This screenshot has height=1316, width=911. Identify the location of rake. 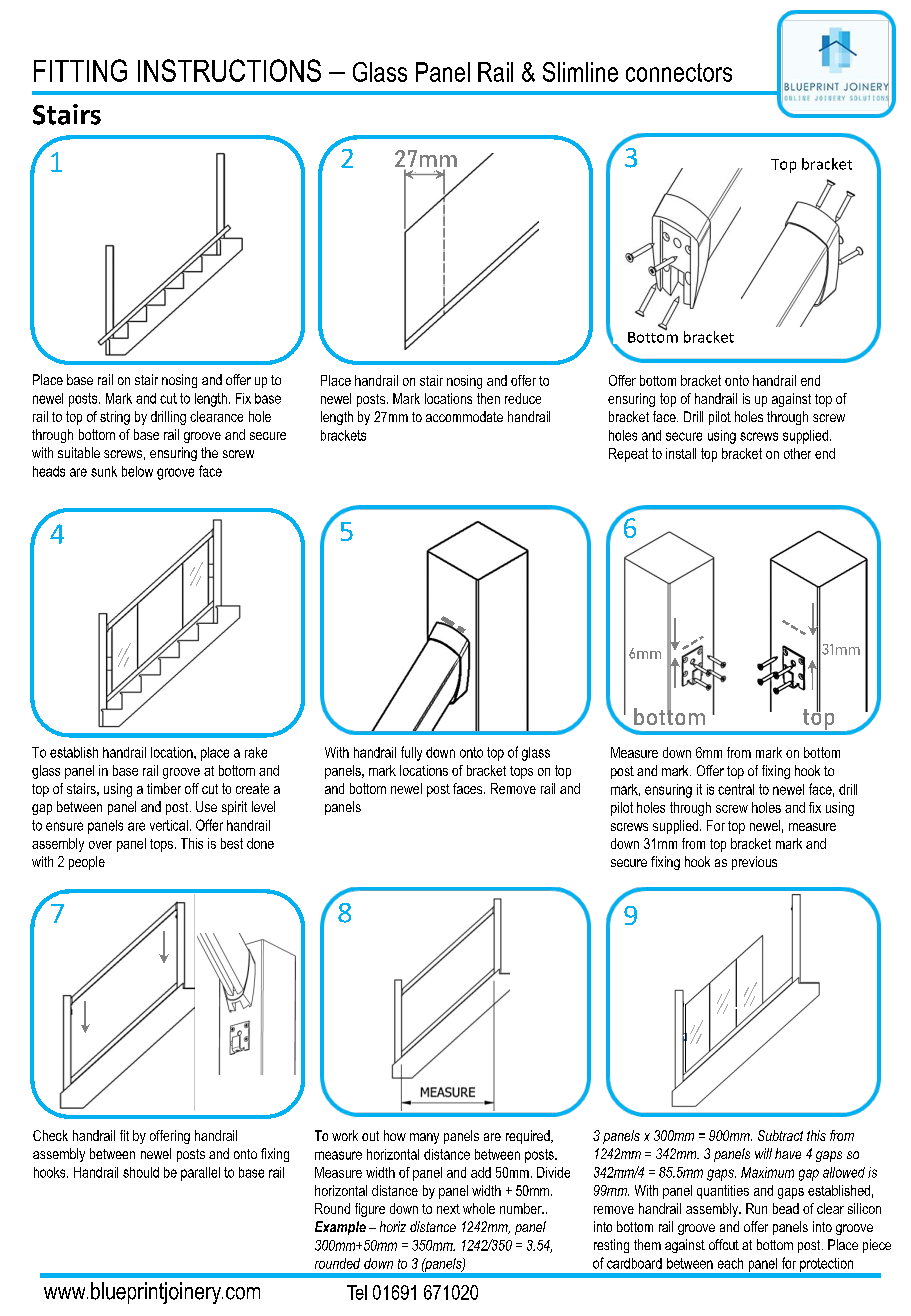
(256, 752).
